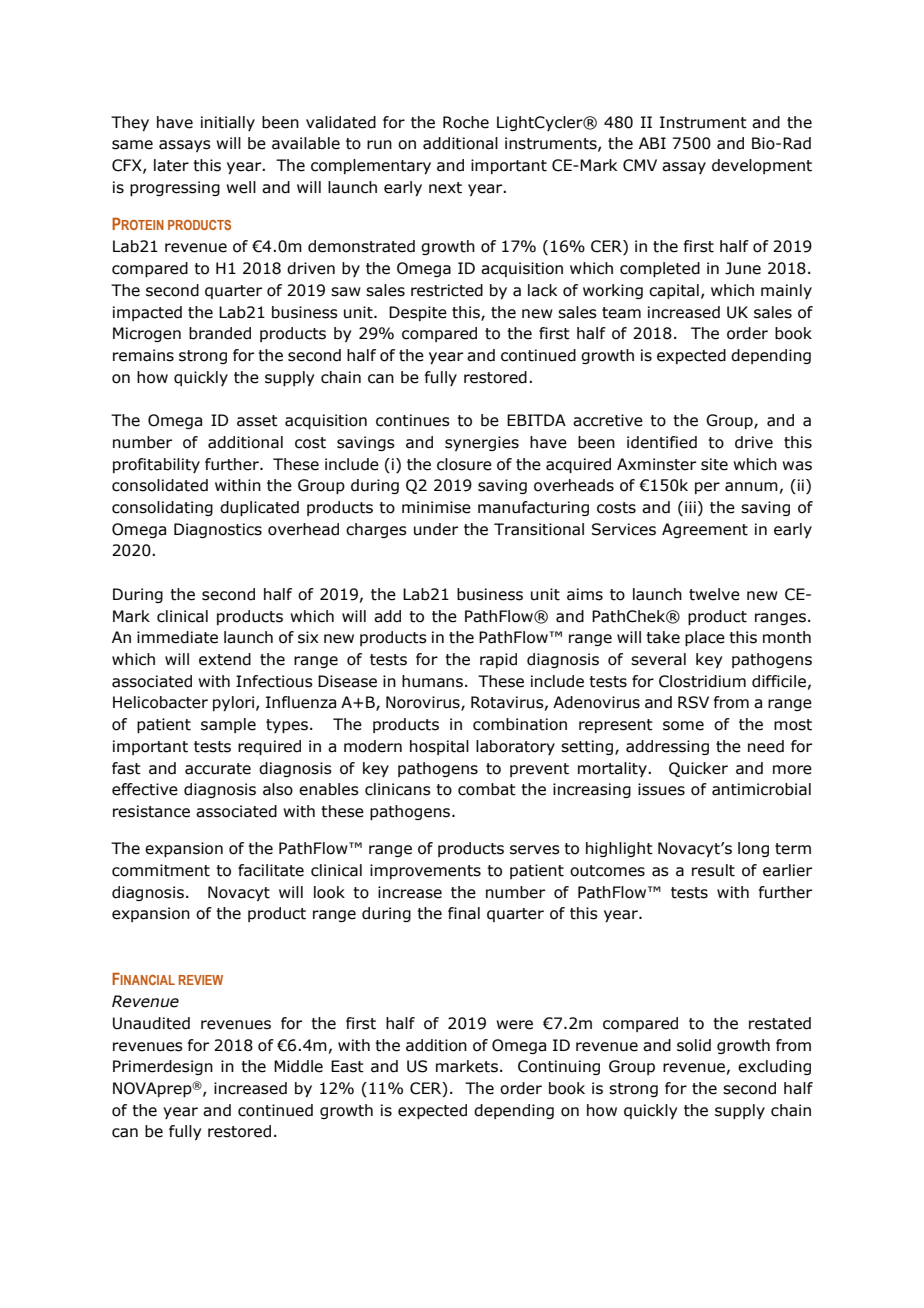 The height and width of the image is (1308, 924). Describe the element at coordinates (171, 165) in the image. I see `later` at that location.
